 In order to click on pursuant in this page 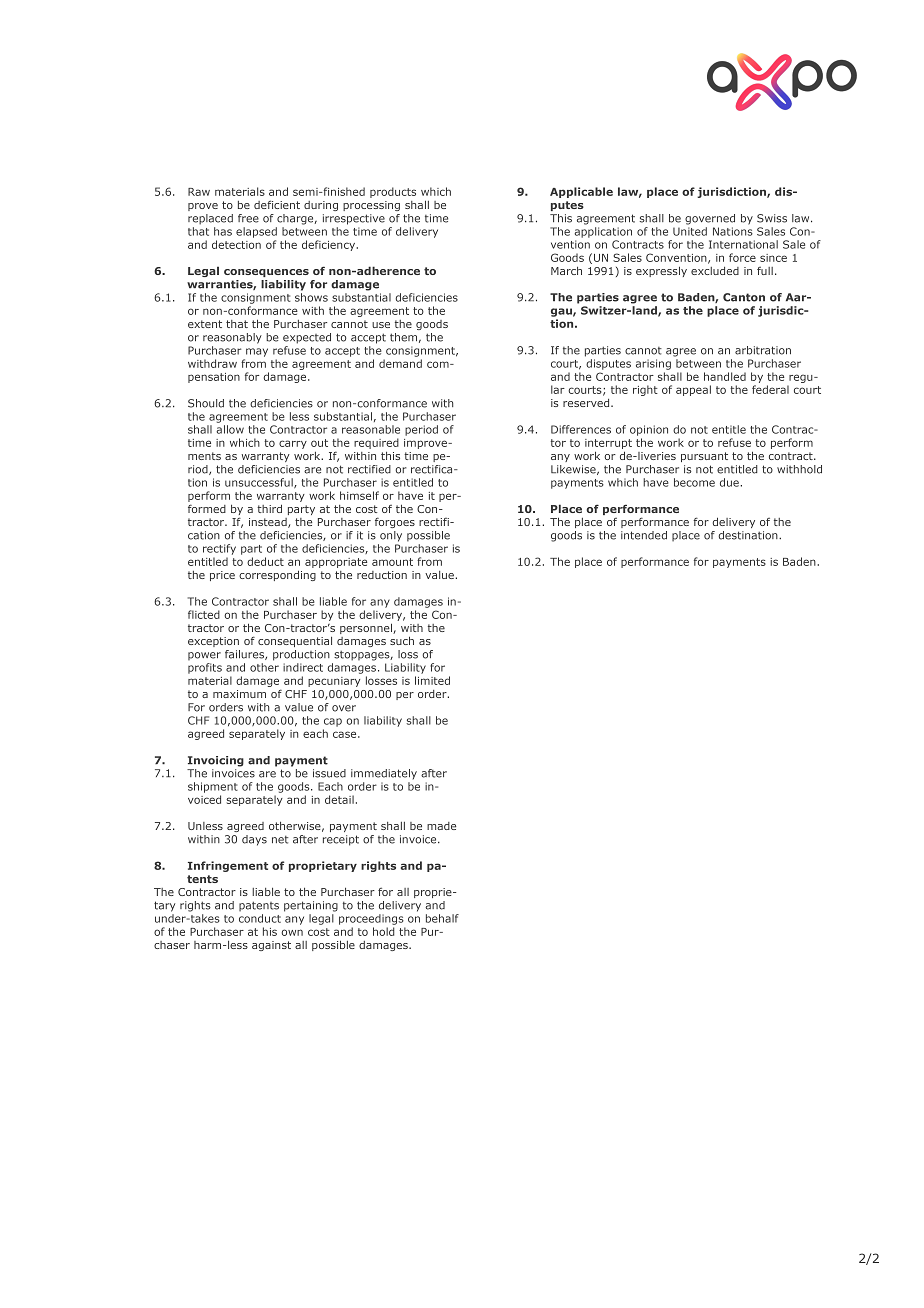, I will do `click(704, 457)`.
